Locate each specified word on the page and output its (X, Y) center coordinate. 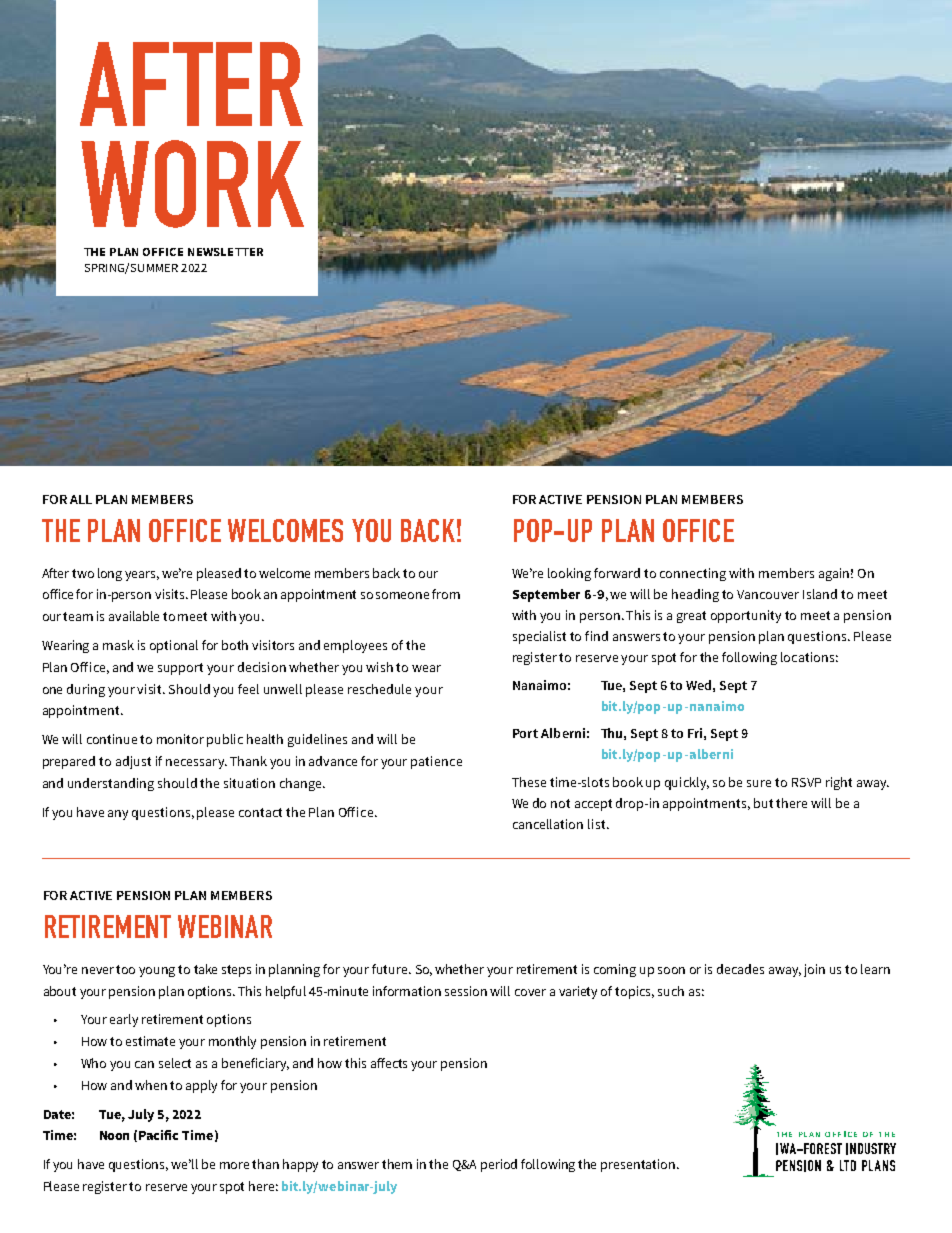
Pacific (158, 1135)
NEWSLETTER (225, 252)
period (499, 1165)
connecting (693, 574)
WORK (192, 184)
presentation (638, 1165)
